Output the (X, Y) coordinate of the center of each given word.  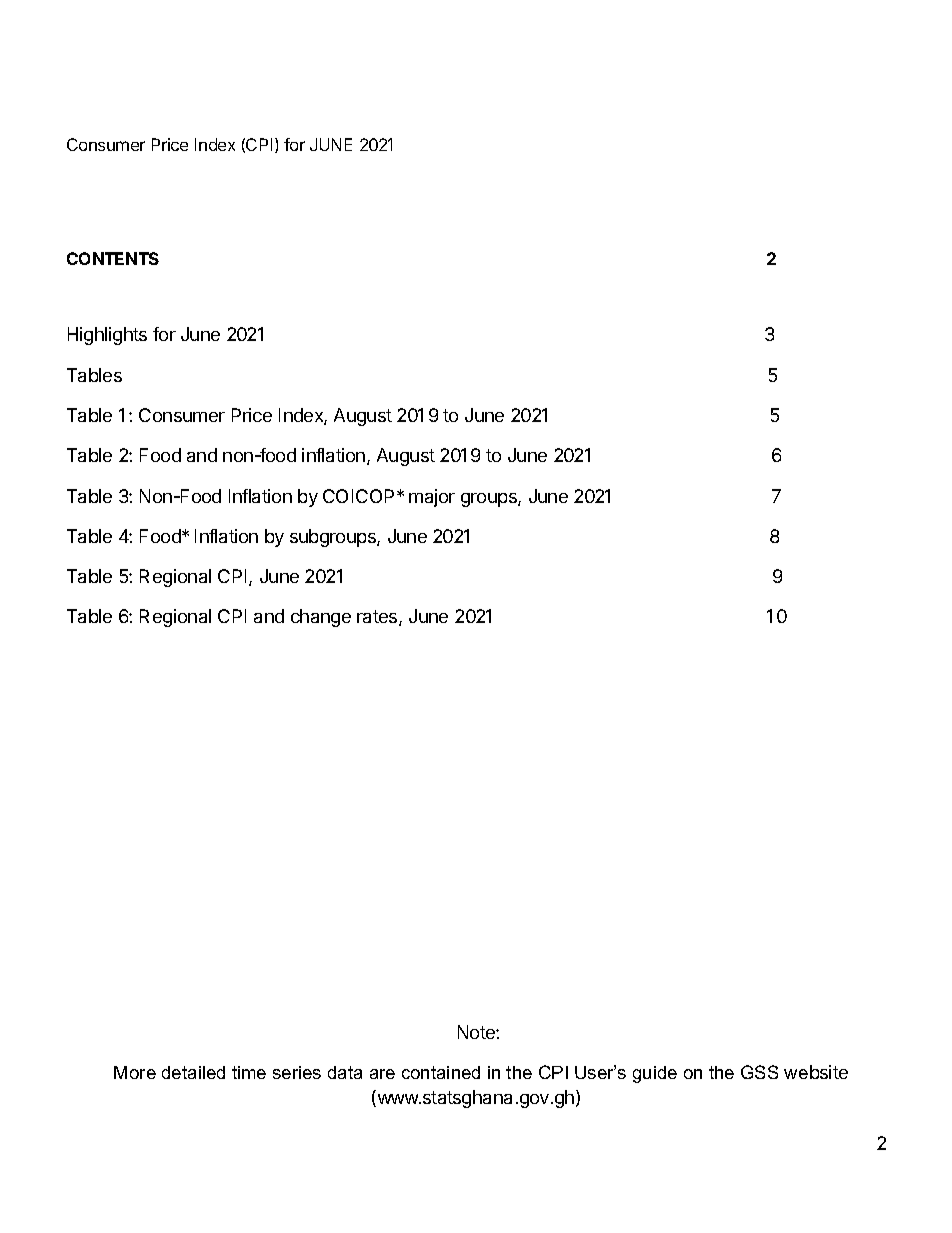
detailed (193, 1072)
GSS (759, 1072)
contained (441, 1072)
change (321, 618)
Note (477, 1032)
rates (378, 618)
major (432, 498)
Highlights (107, 336)
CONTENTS (113, 258)
